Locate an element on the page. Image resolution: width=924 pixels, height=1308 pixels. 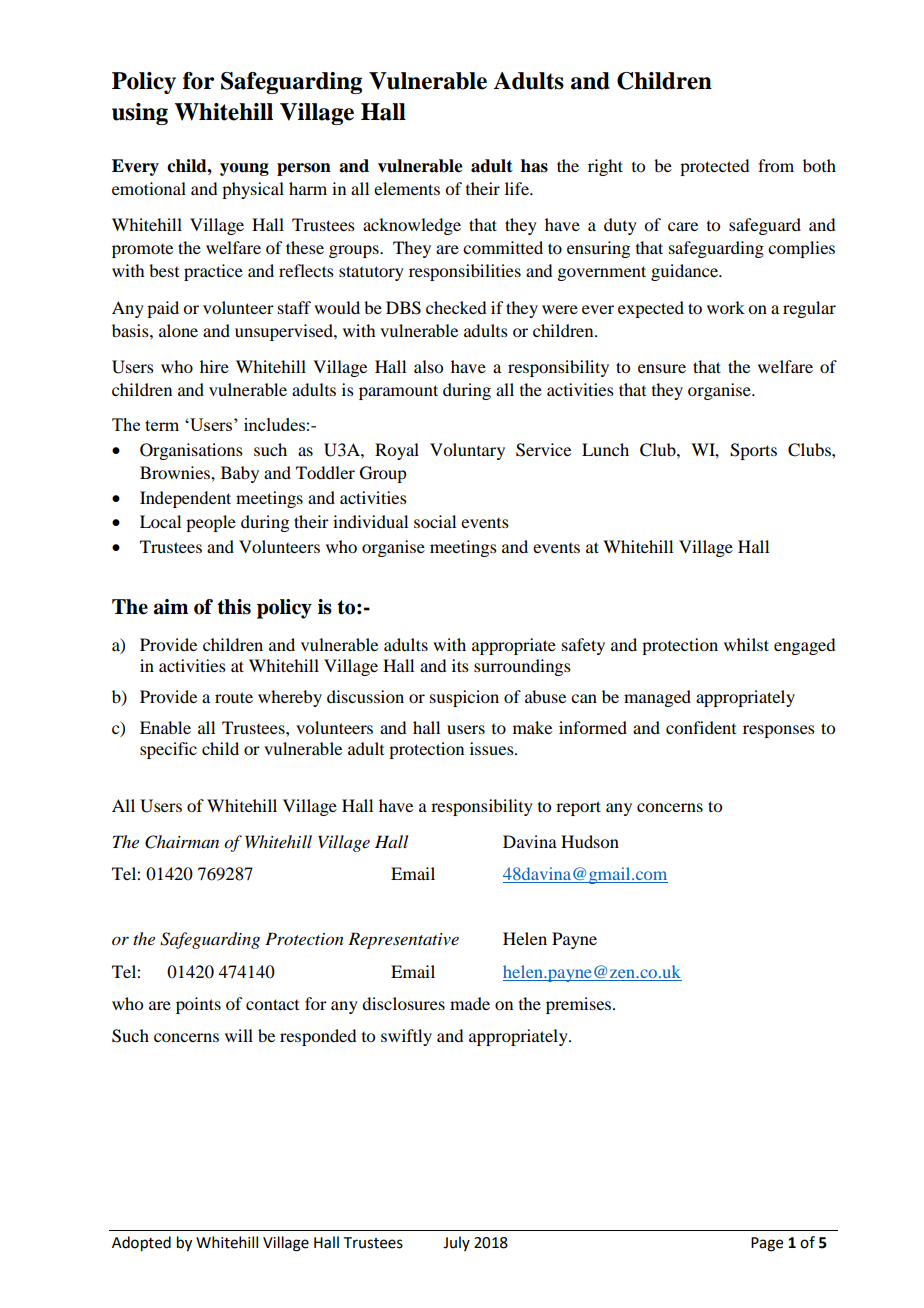
whilst is located at coordinates (746, 644).
